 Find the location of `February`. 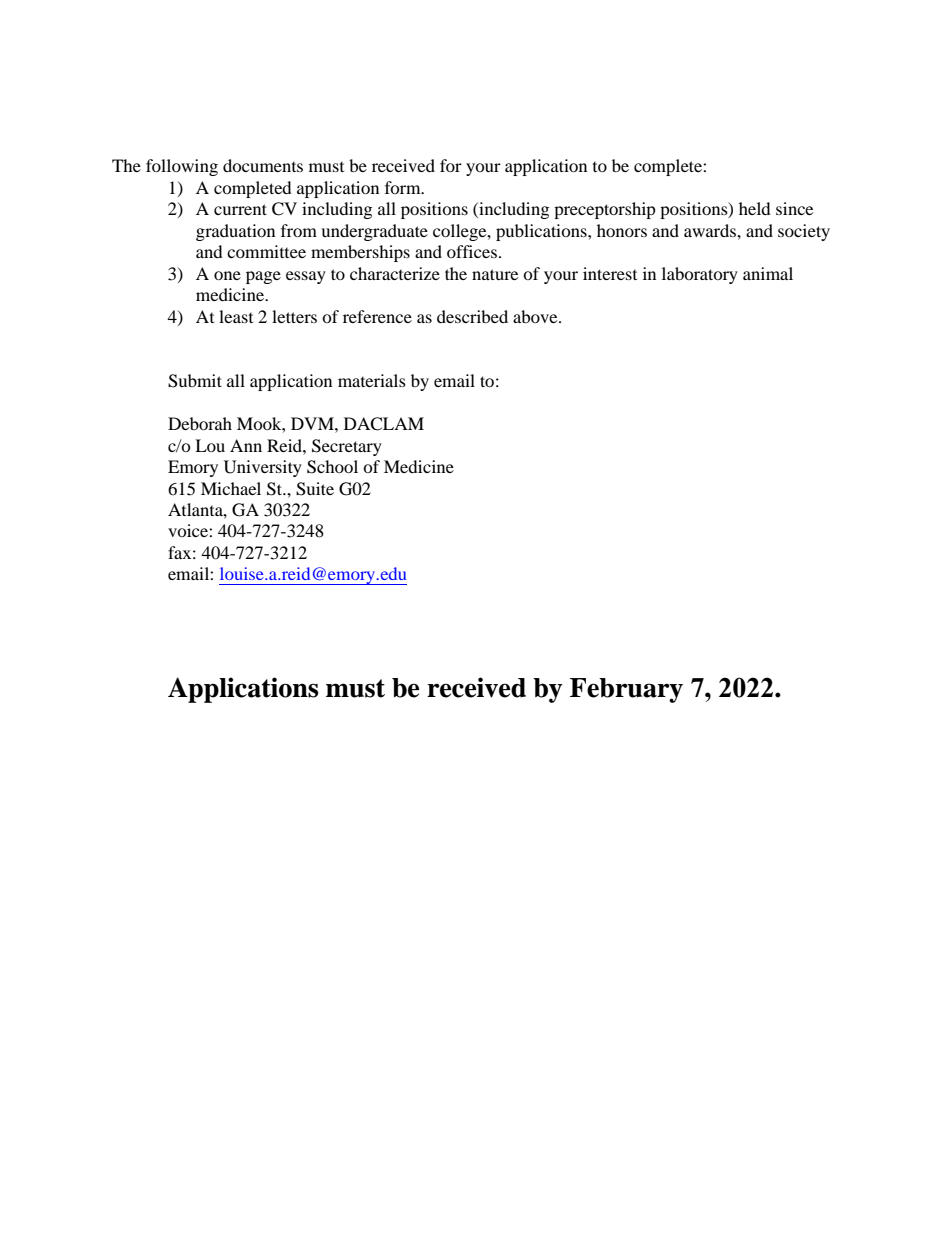

February is located at coordinates (626, 690).
